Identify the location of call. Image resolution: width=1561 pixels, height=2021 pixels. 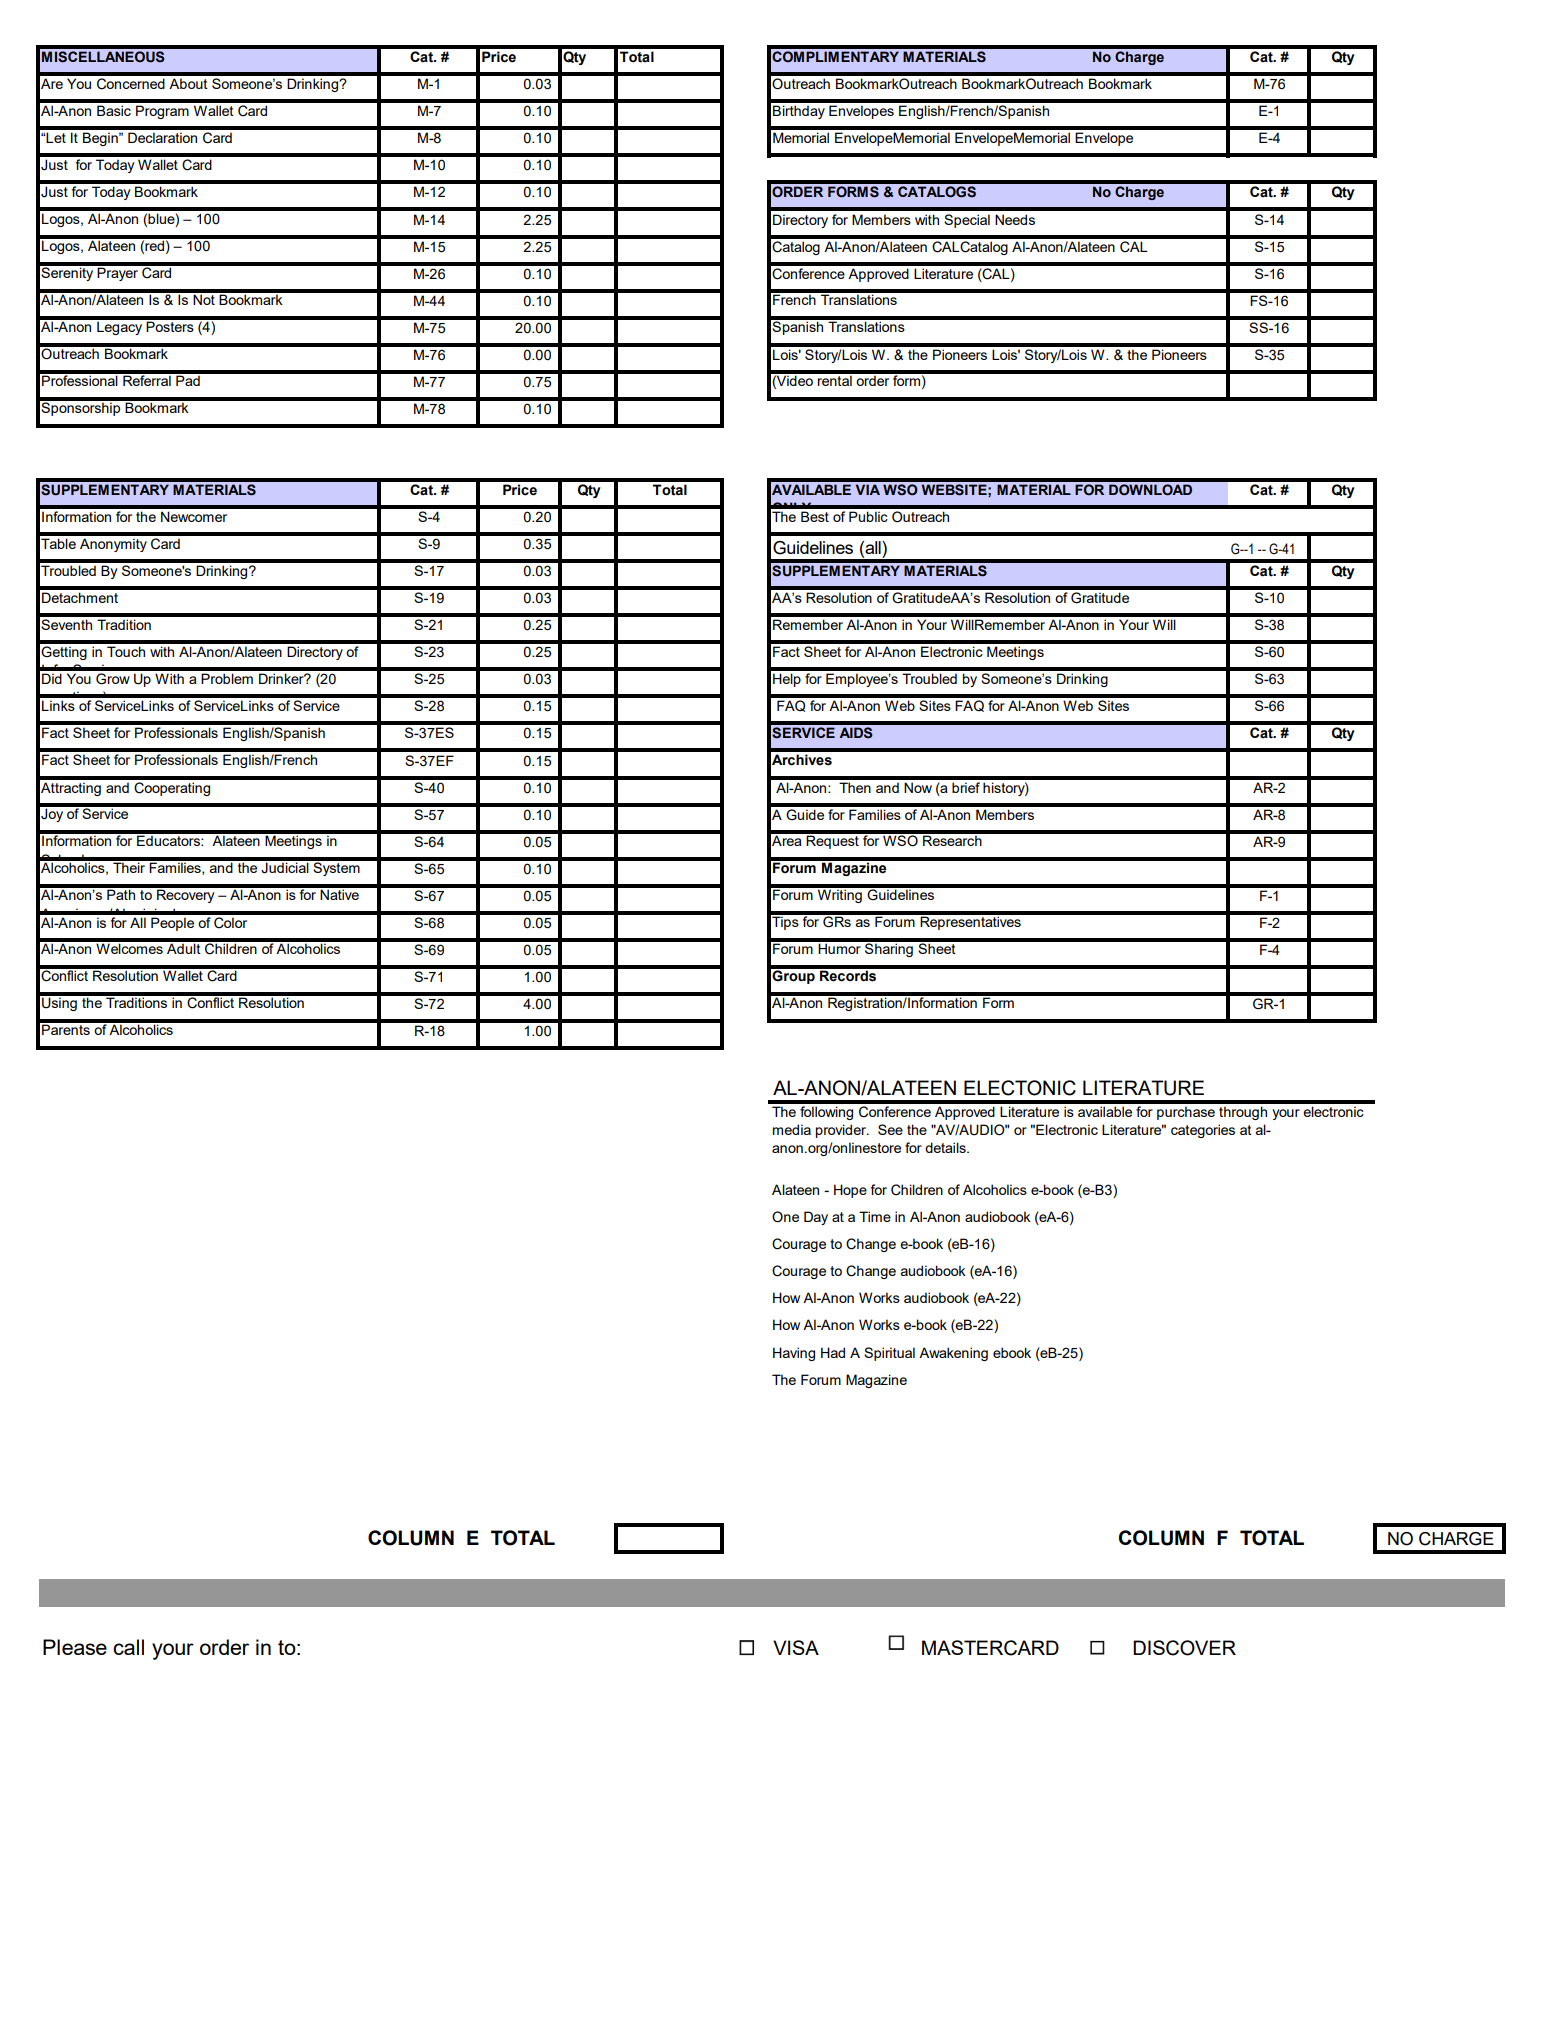
(128, 1647).
